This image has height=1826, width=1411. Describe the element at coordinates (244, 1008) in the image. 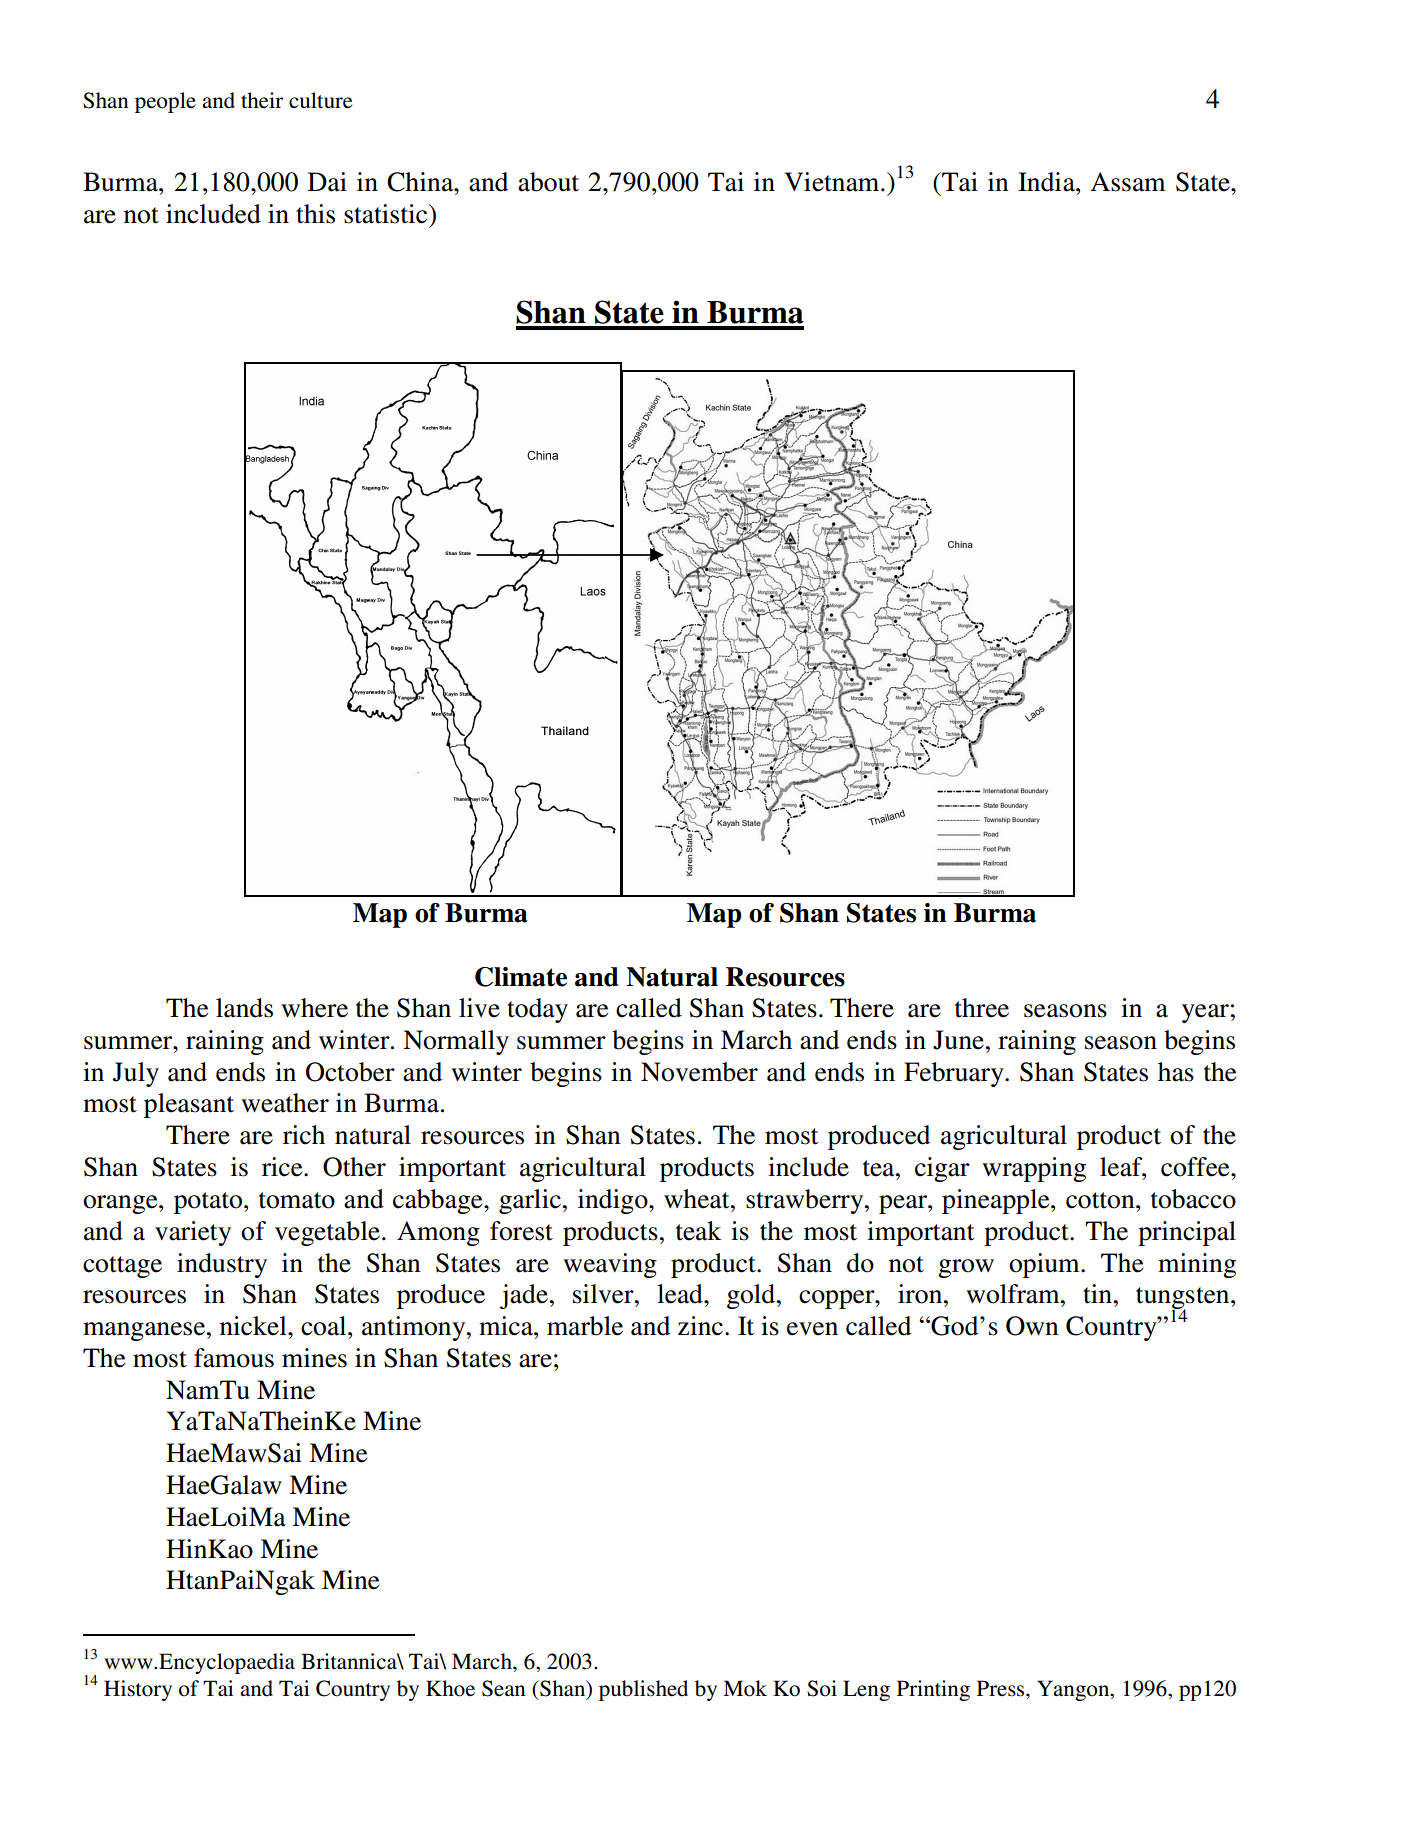

I see `lands` at that location.
